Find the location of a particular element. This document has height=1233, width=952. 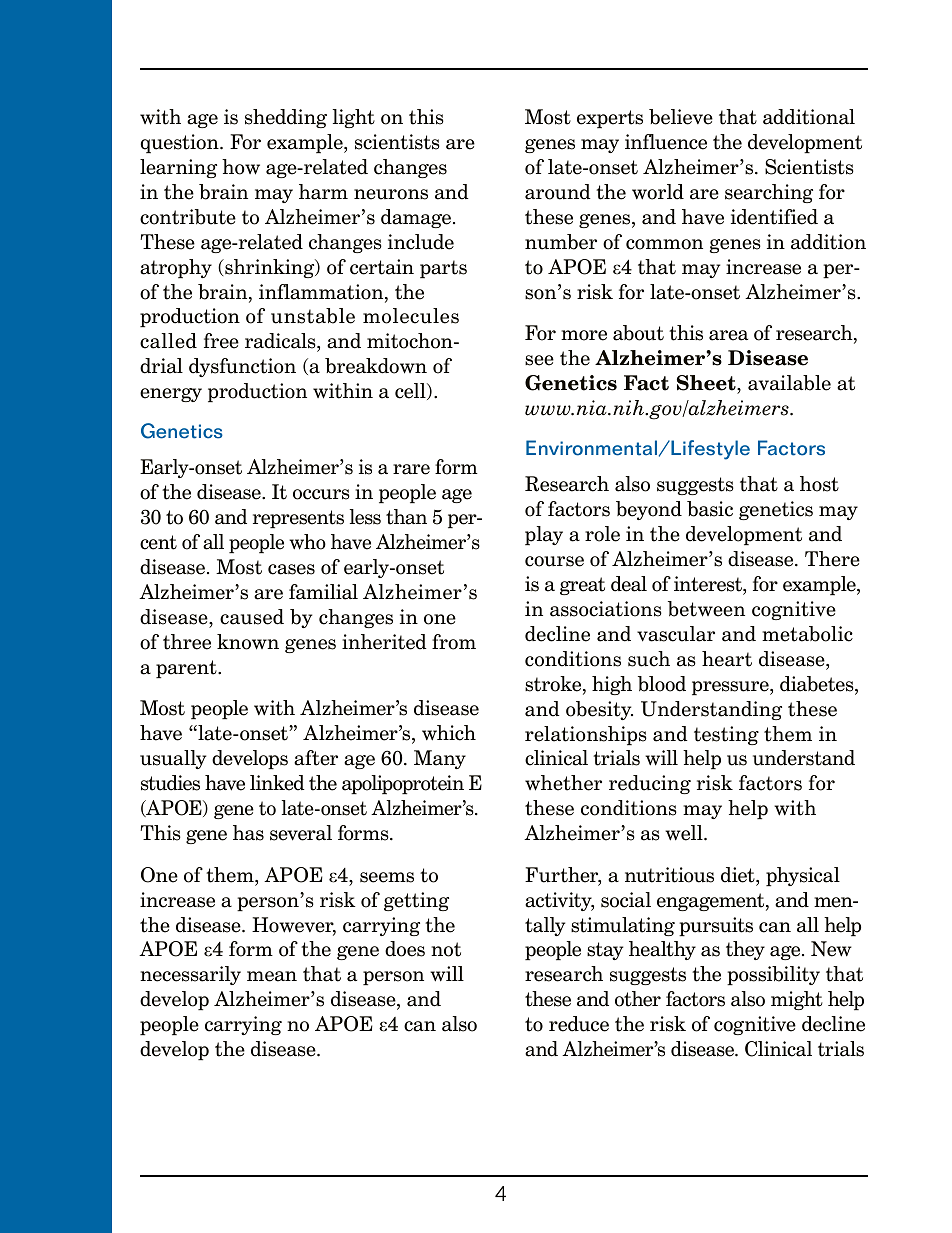

free is located at coordinates (221, 341).
